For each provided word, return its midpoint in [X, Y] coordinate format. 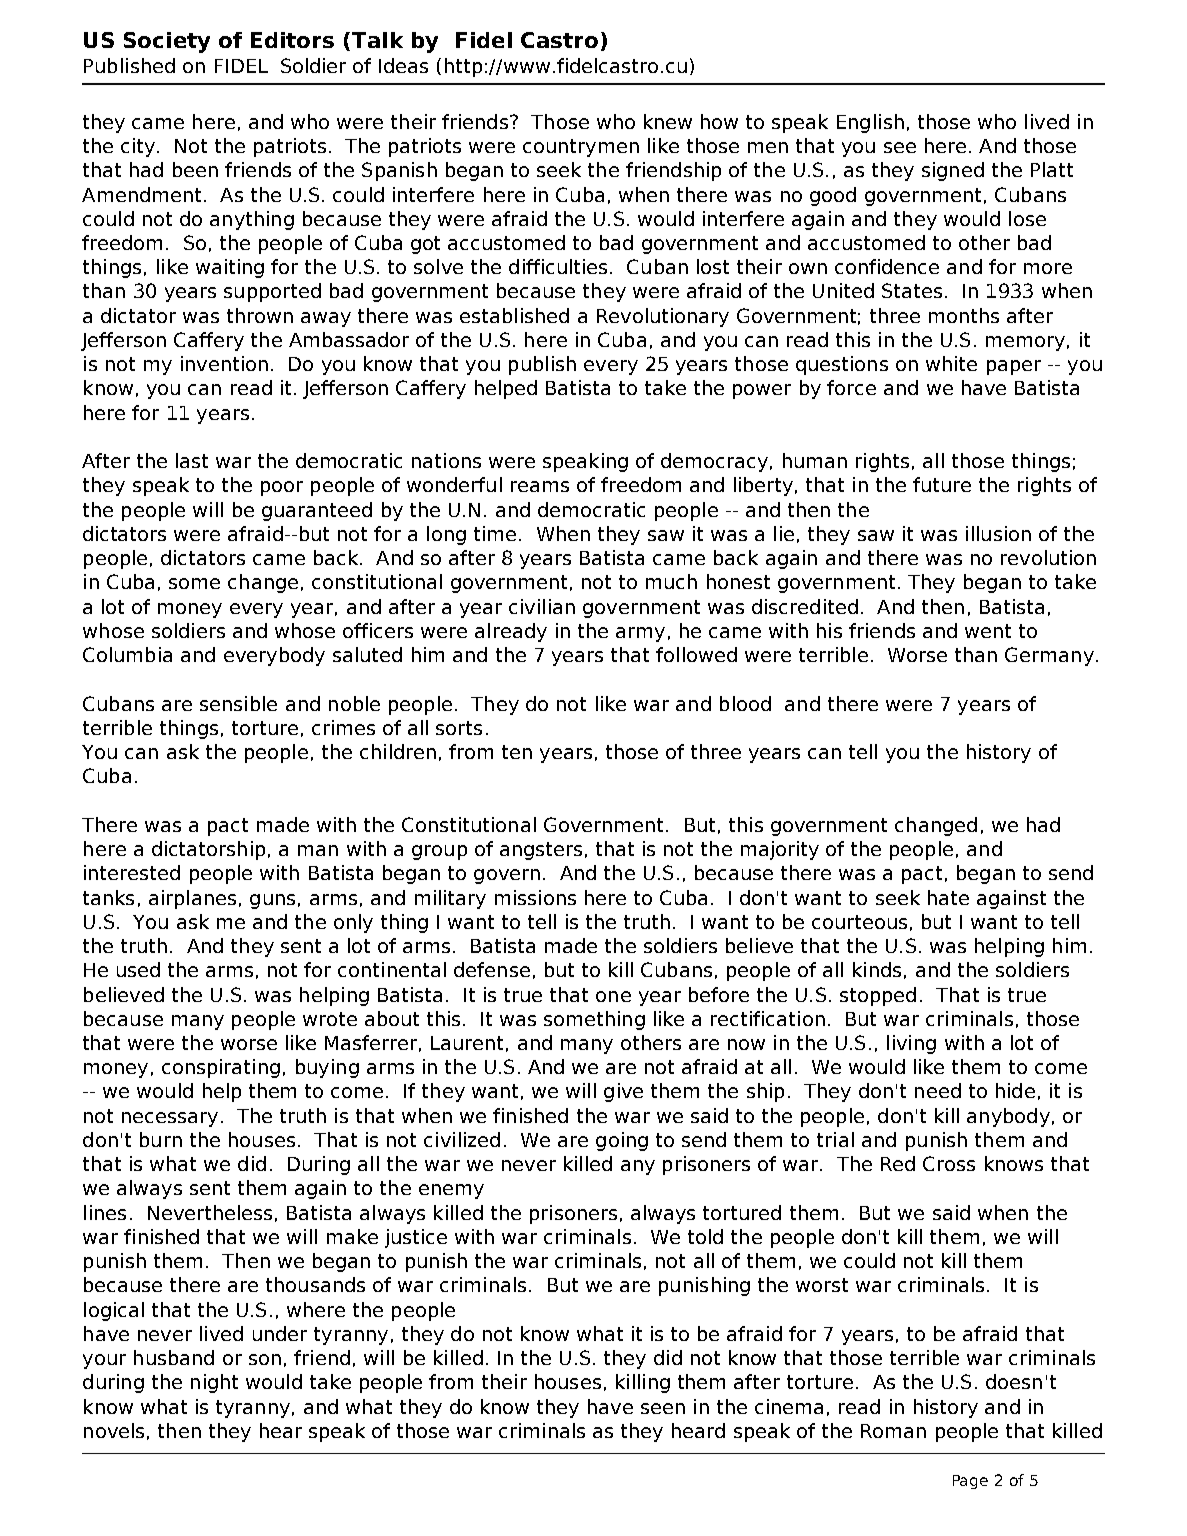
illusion [998, 533]
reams [540, 486]
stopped [878, 996]
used [138, 969]
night [214, 1383]
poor [282, 488]
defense [492, 969]
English [870, 123]
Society [167, 42]
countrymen [581, 148]
